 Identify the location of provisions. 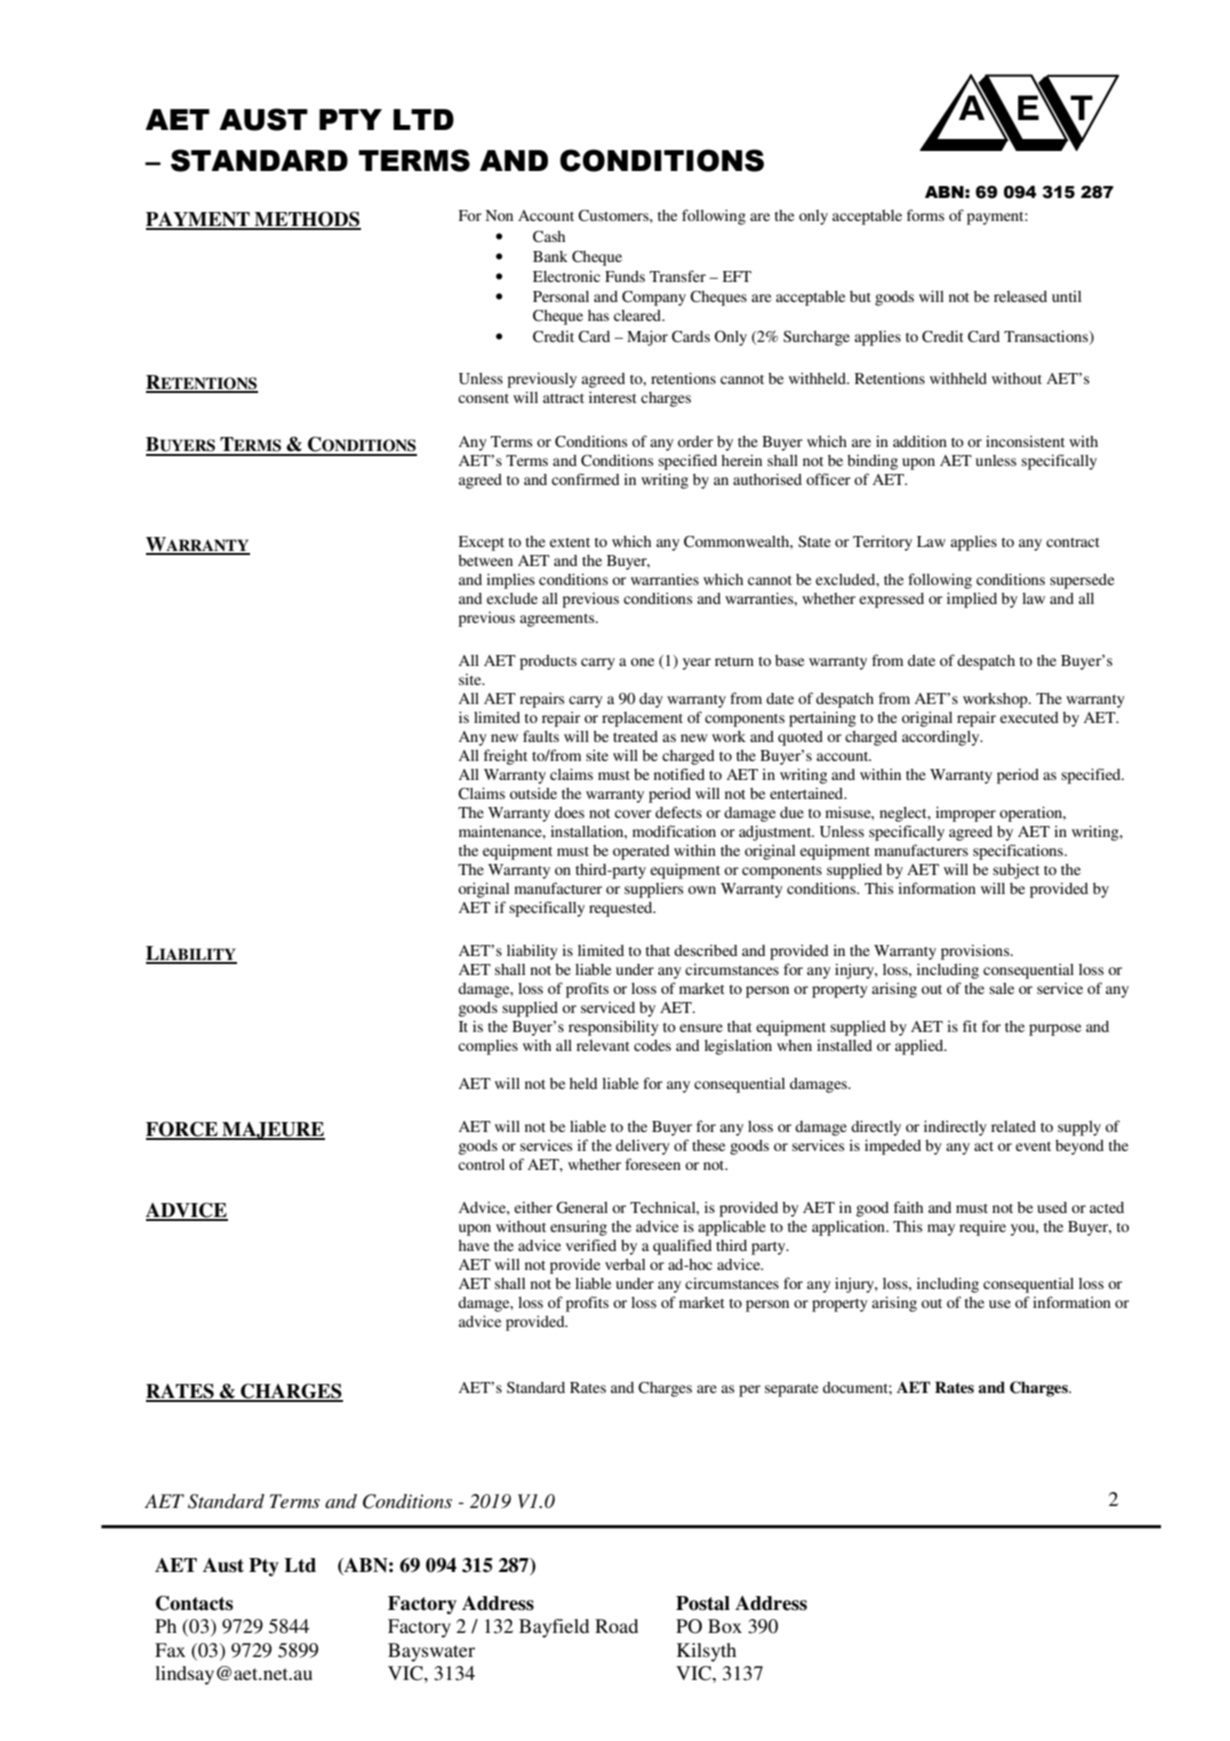
(976, 952).
